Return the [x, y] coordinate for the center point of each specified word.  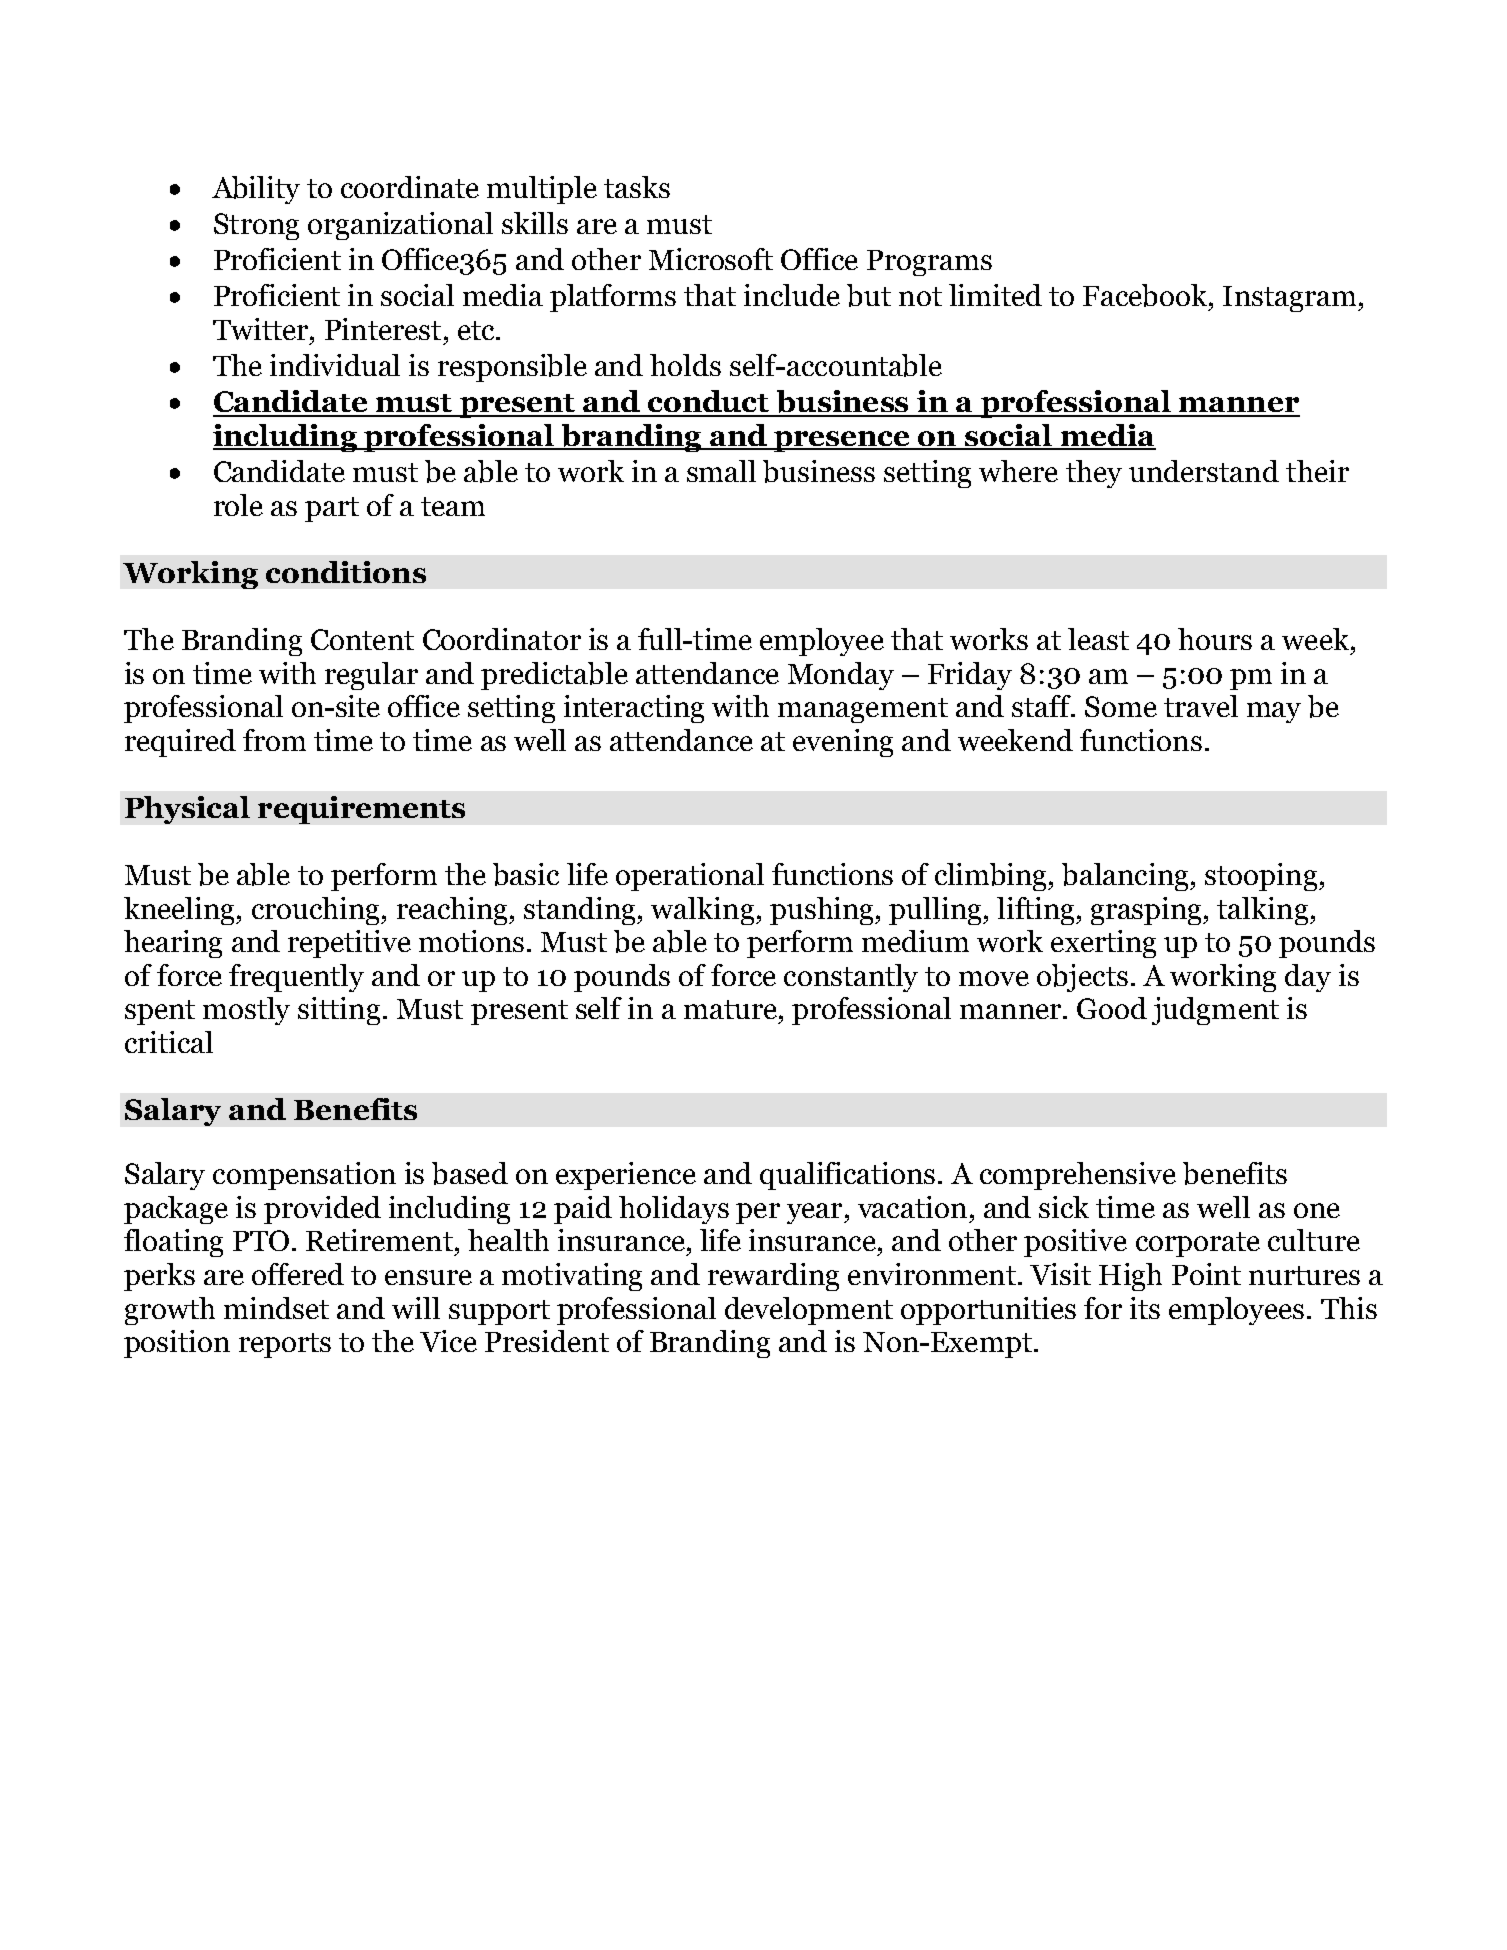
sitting [339, 1011]
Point [1206, 1274]
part [332, 509]
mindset [276, 1308]
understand [1204, 471]
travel [1201, 706]
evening [843, 743]
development [809, 1311]
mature [732, 1009]
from [274, 740]
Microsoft [711, 259]
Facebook [1146, 297]
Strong [256, 226]
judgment [1215, 1011]
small [721, 471]
